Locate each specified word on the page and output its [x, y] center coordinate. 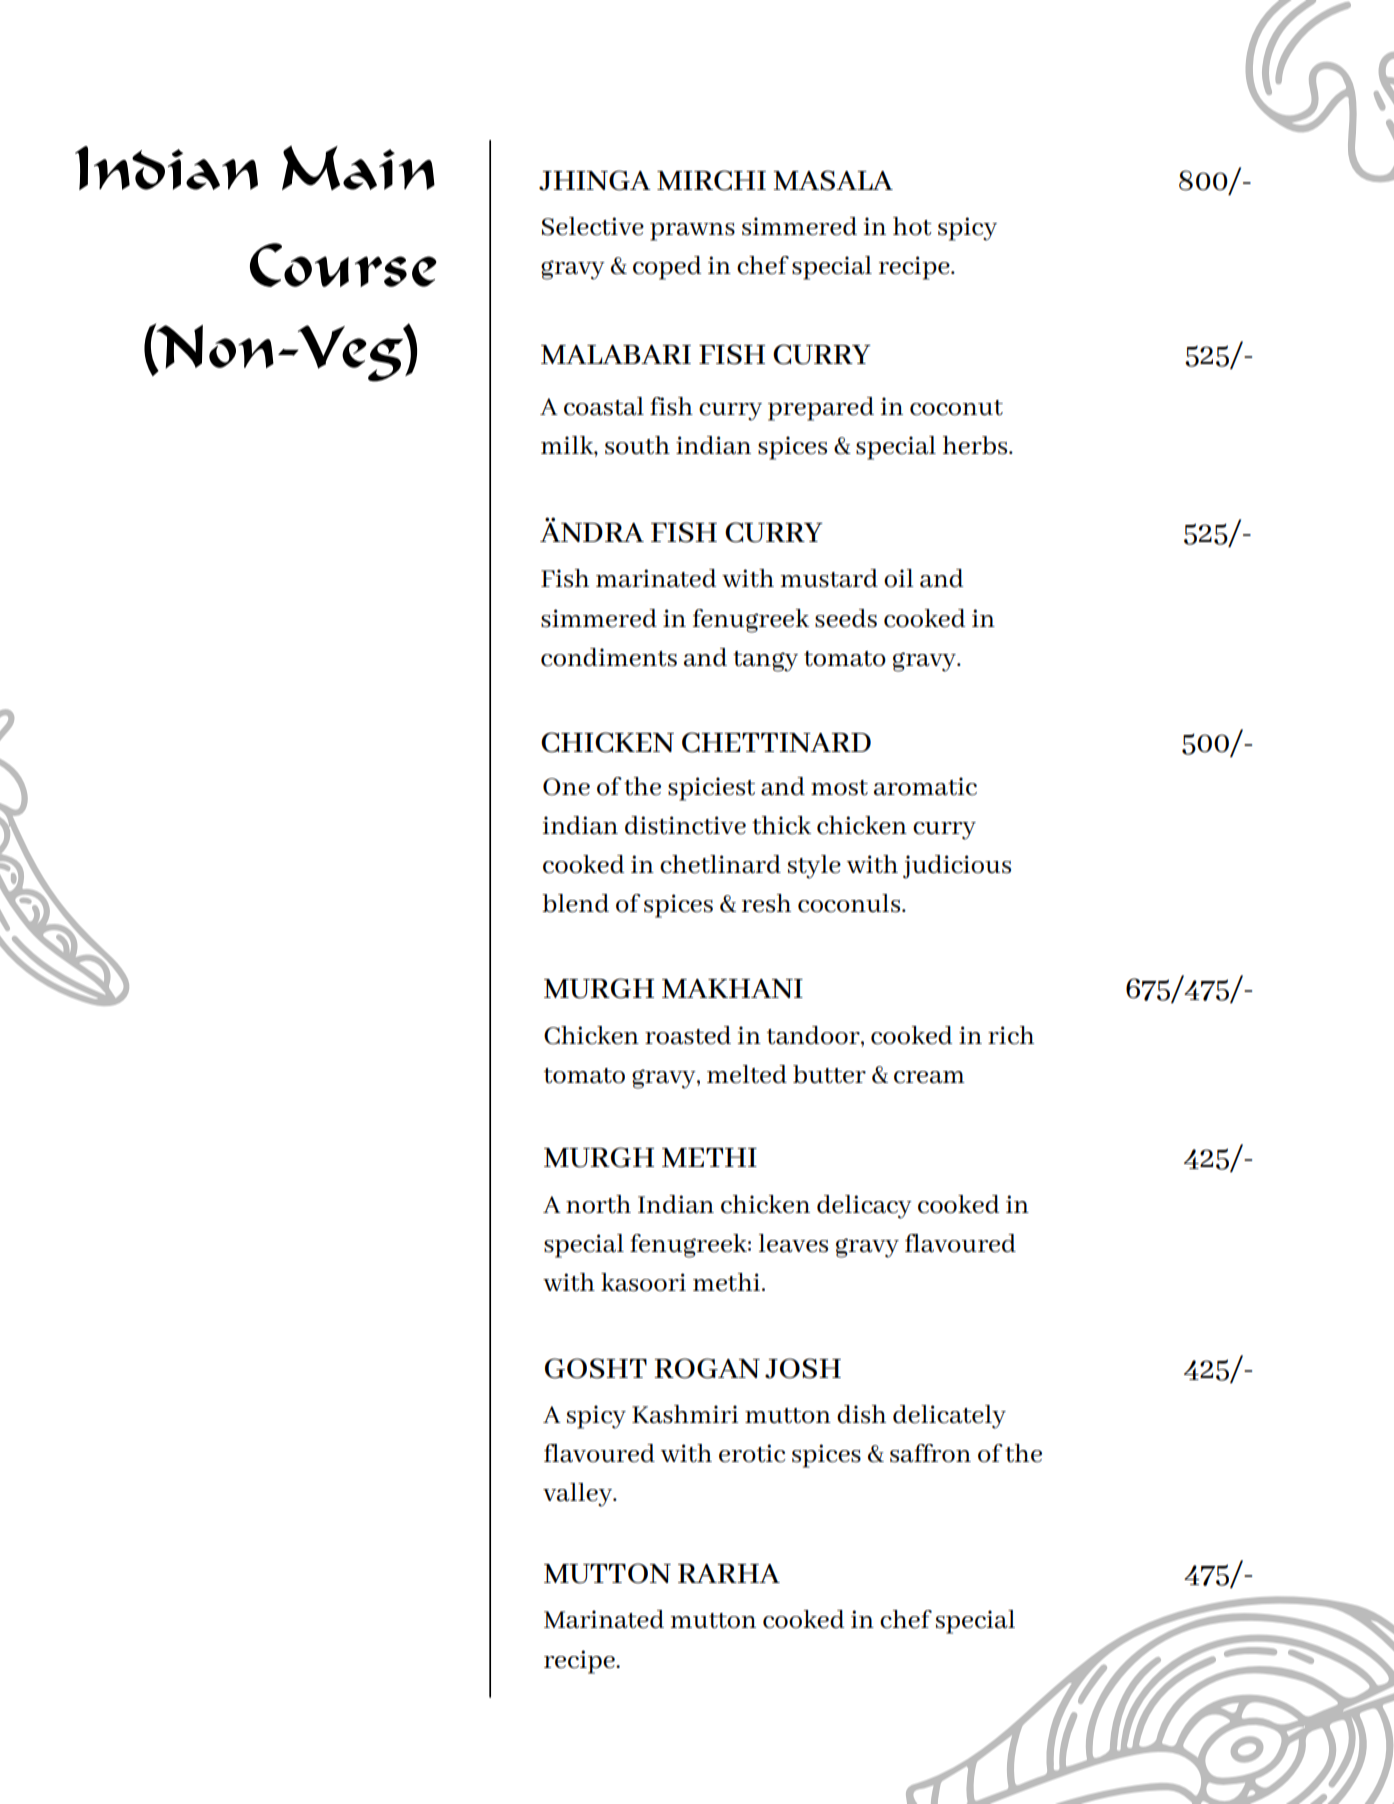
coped [667, 268]
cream [929, 1077]
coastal [604, 406]
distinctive [685, 825]
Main [358, 168]
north [598, 1204]
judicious [957, 867]
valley [579, 1495]
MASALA [833, 180]
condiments [609, 657]
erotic [752, 1453]
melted [747, 1074]
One [566, 787]
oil [899, 578]
